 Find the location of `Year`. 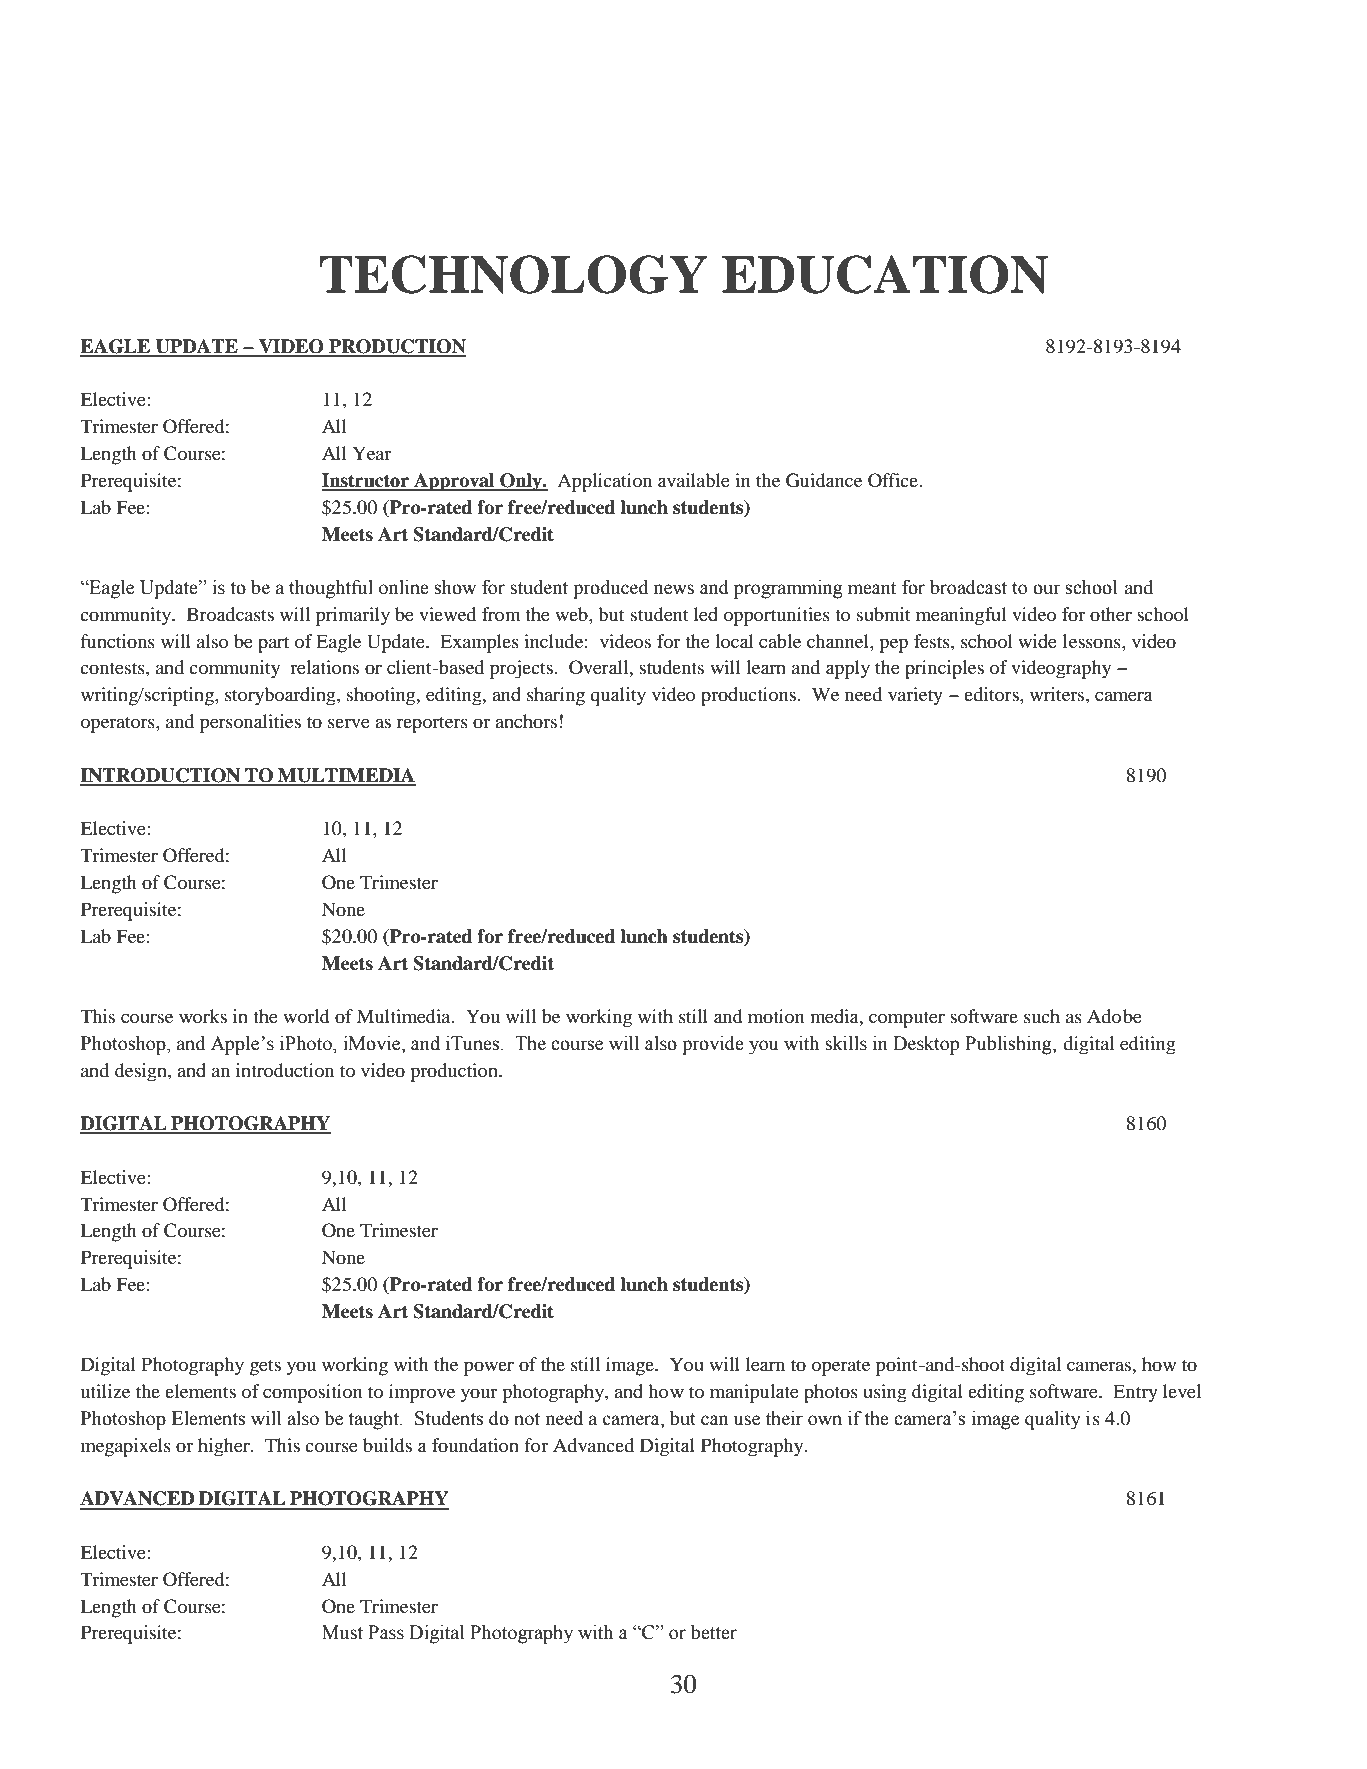

Year is located at coordinates (371, 453).
